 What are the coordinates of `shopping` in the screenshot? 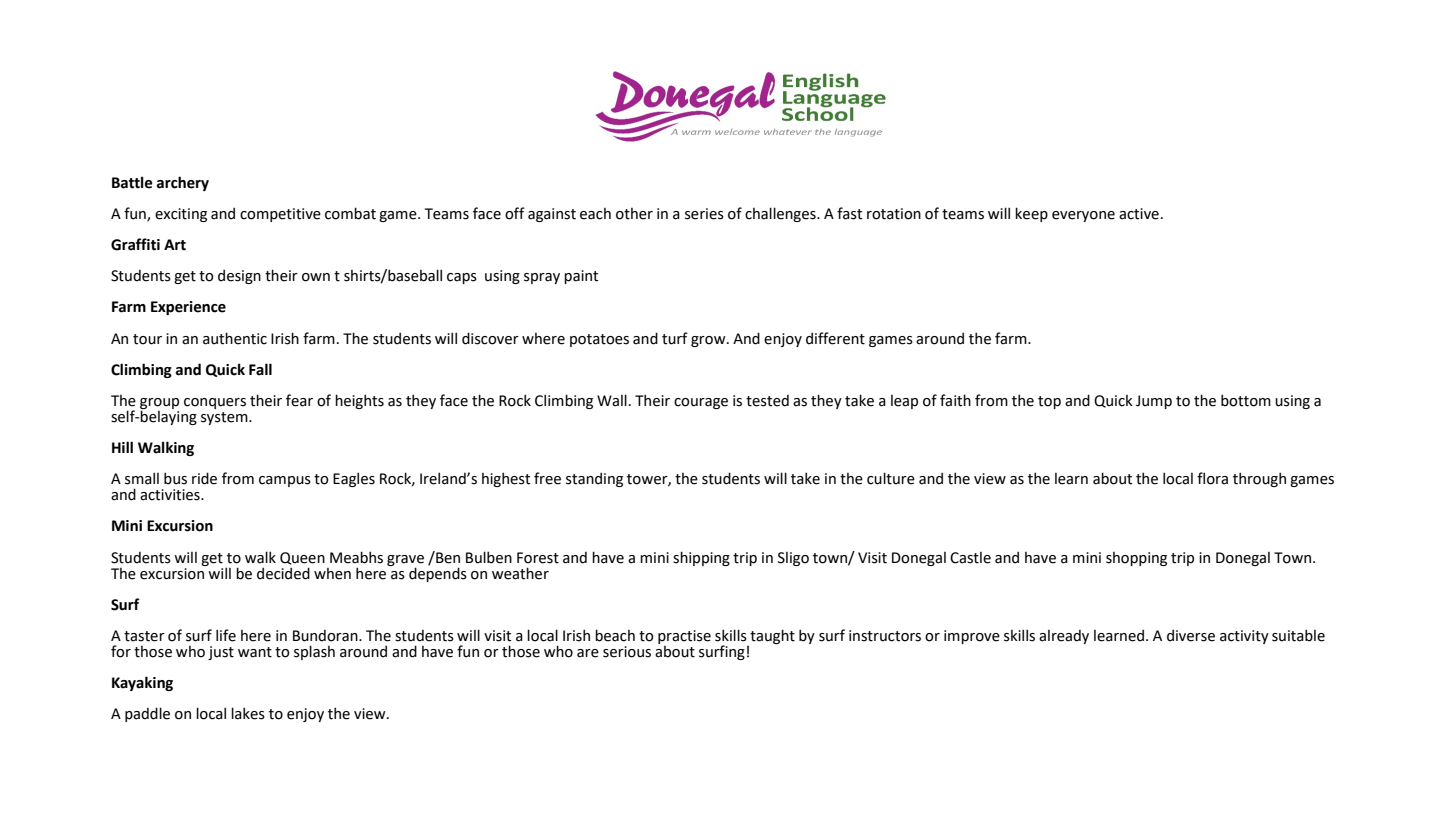 It's located at (1136, 559).
